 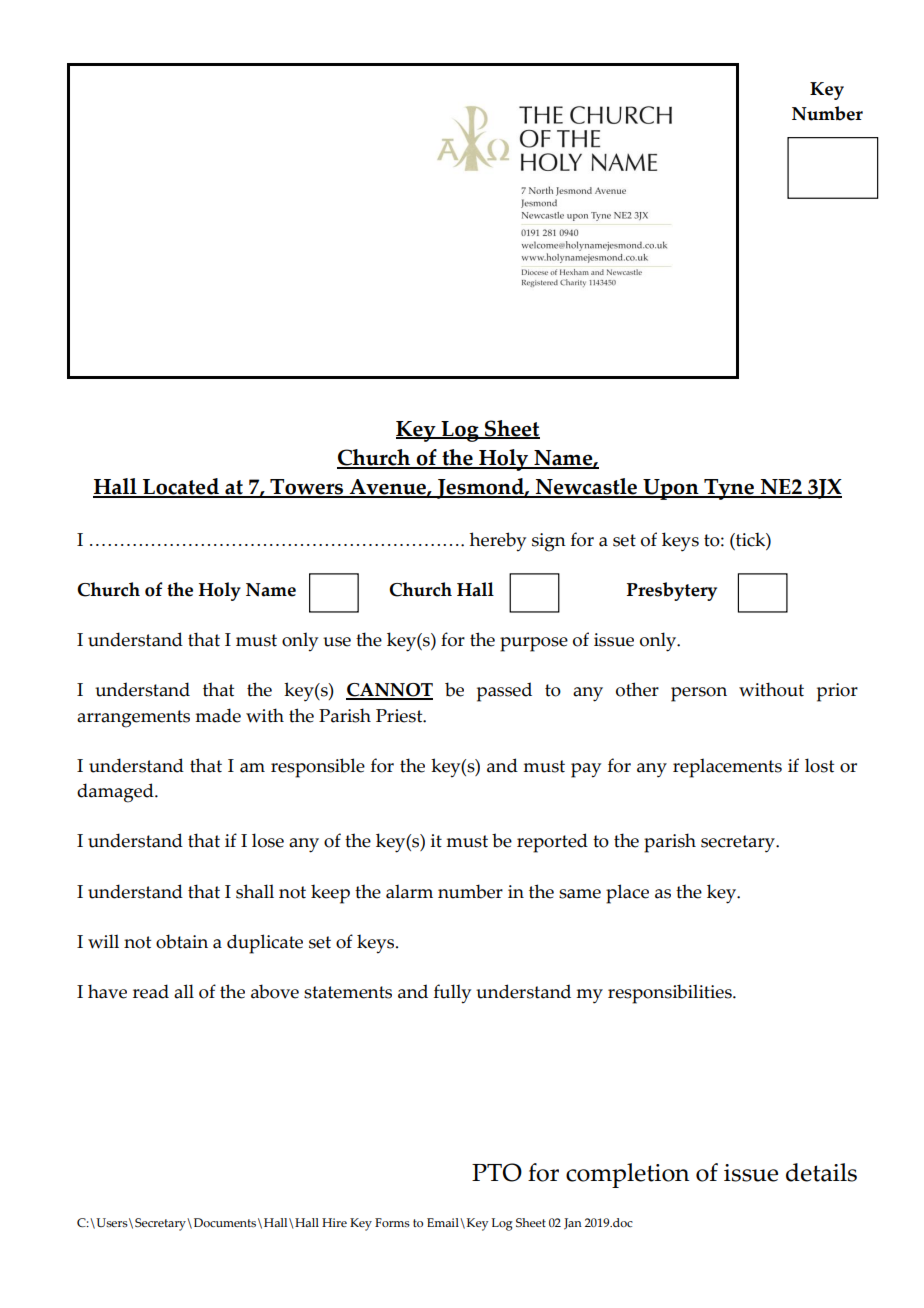 What do you see at coordinates (181, 488) in the page?
I see `Located` at bounding box center [181, 488].
